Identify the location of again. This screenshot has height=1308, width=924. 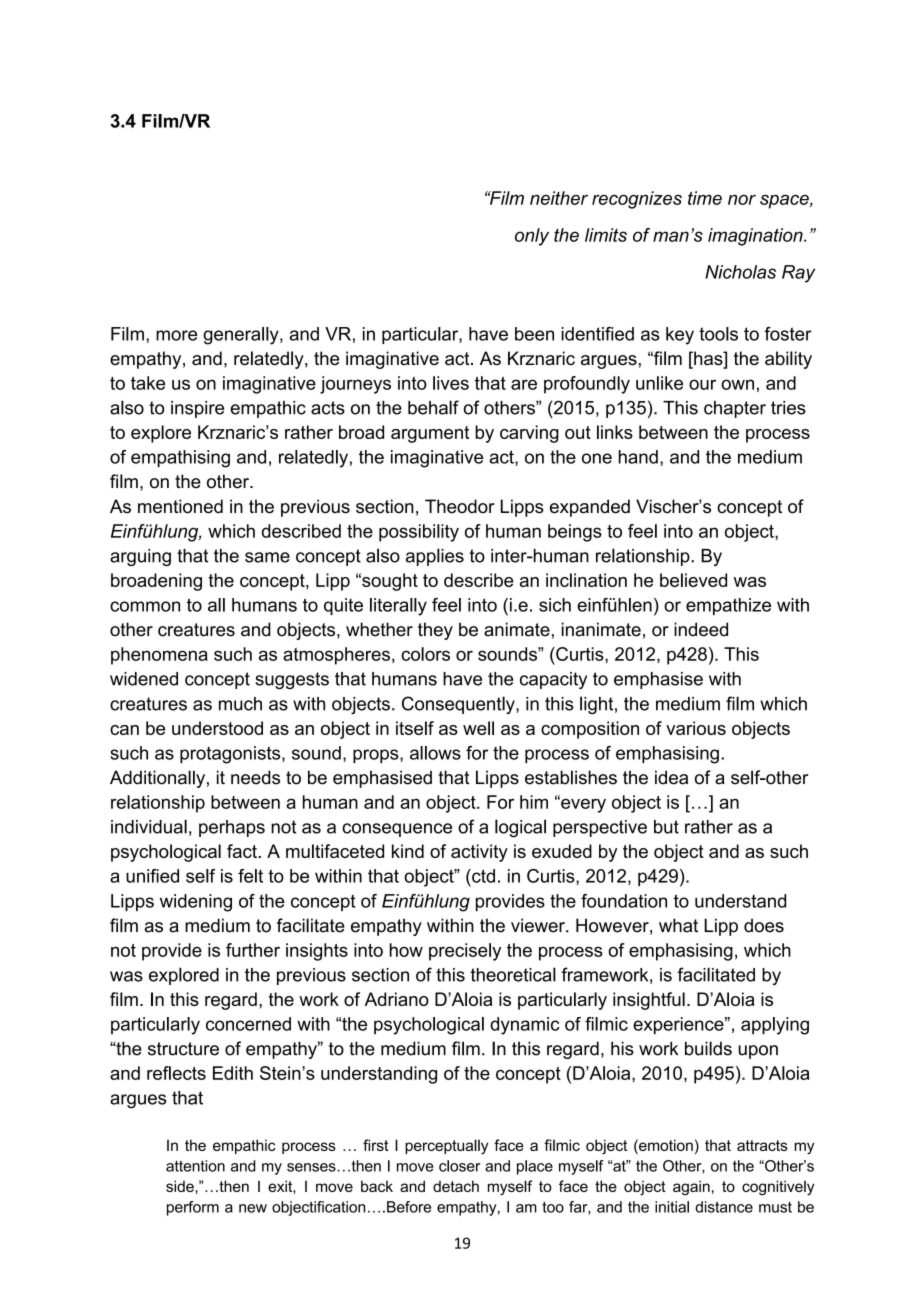
(691, 1188).
